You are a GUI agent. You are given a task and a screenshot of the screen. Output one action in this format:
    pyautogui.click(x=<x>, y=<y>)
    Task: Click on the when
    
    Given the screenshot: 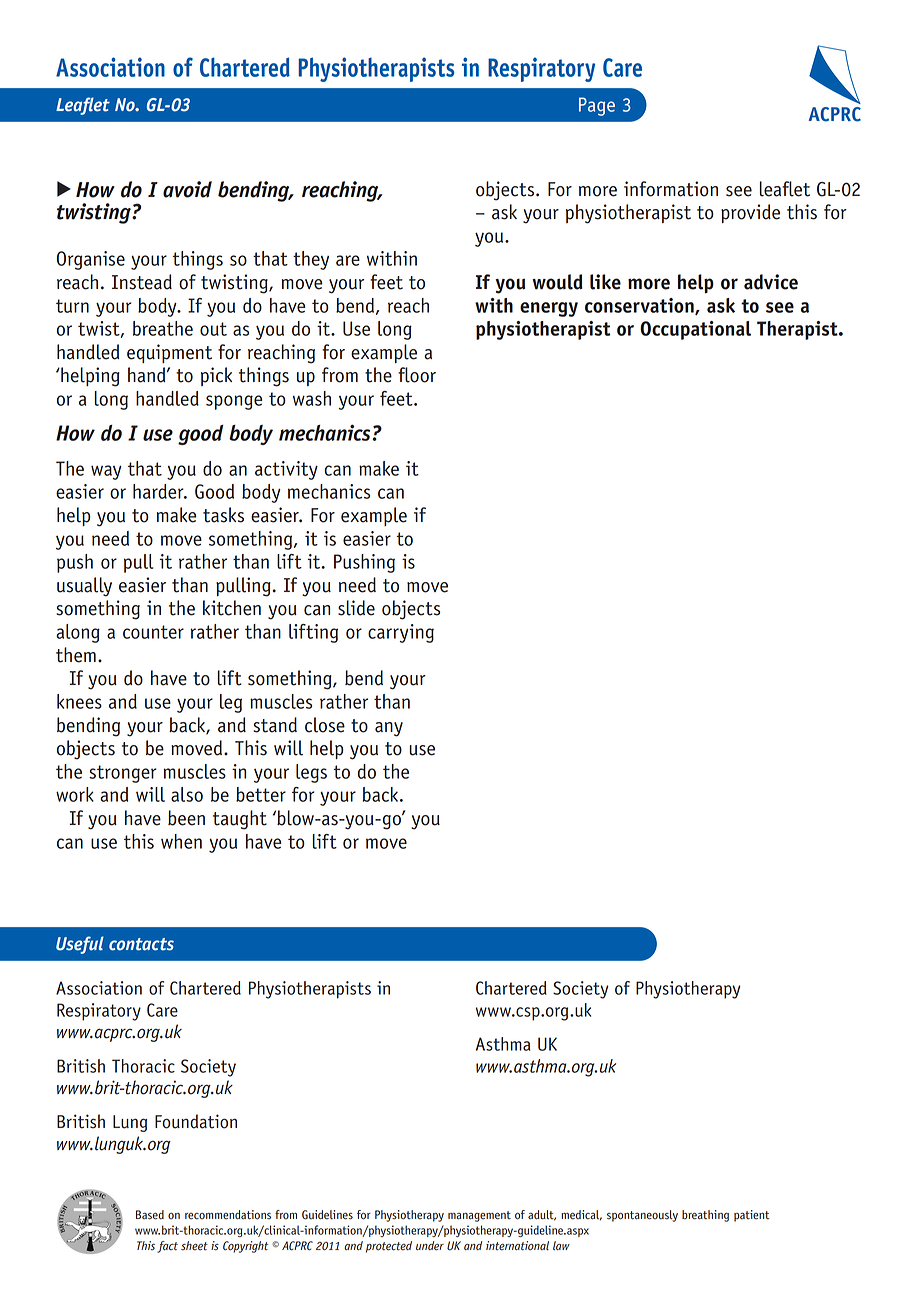 What is the action you would take?
    pyautogui.click(x=181, y=841)
